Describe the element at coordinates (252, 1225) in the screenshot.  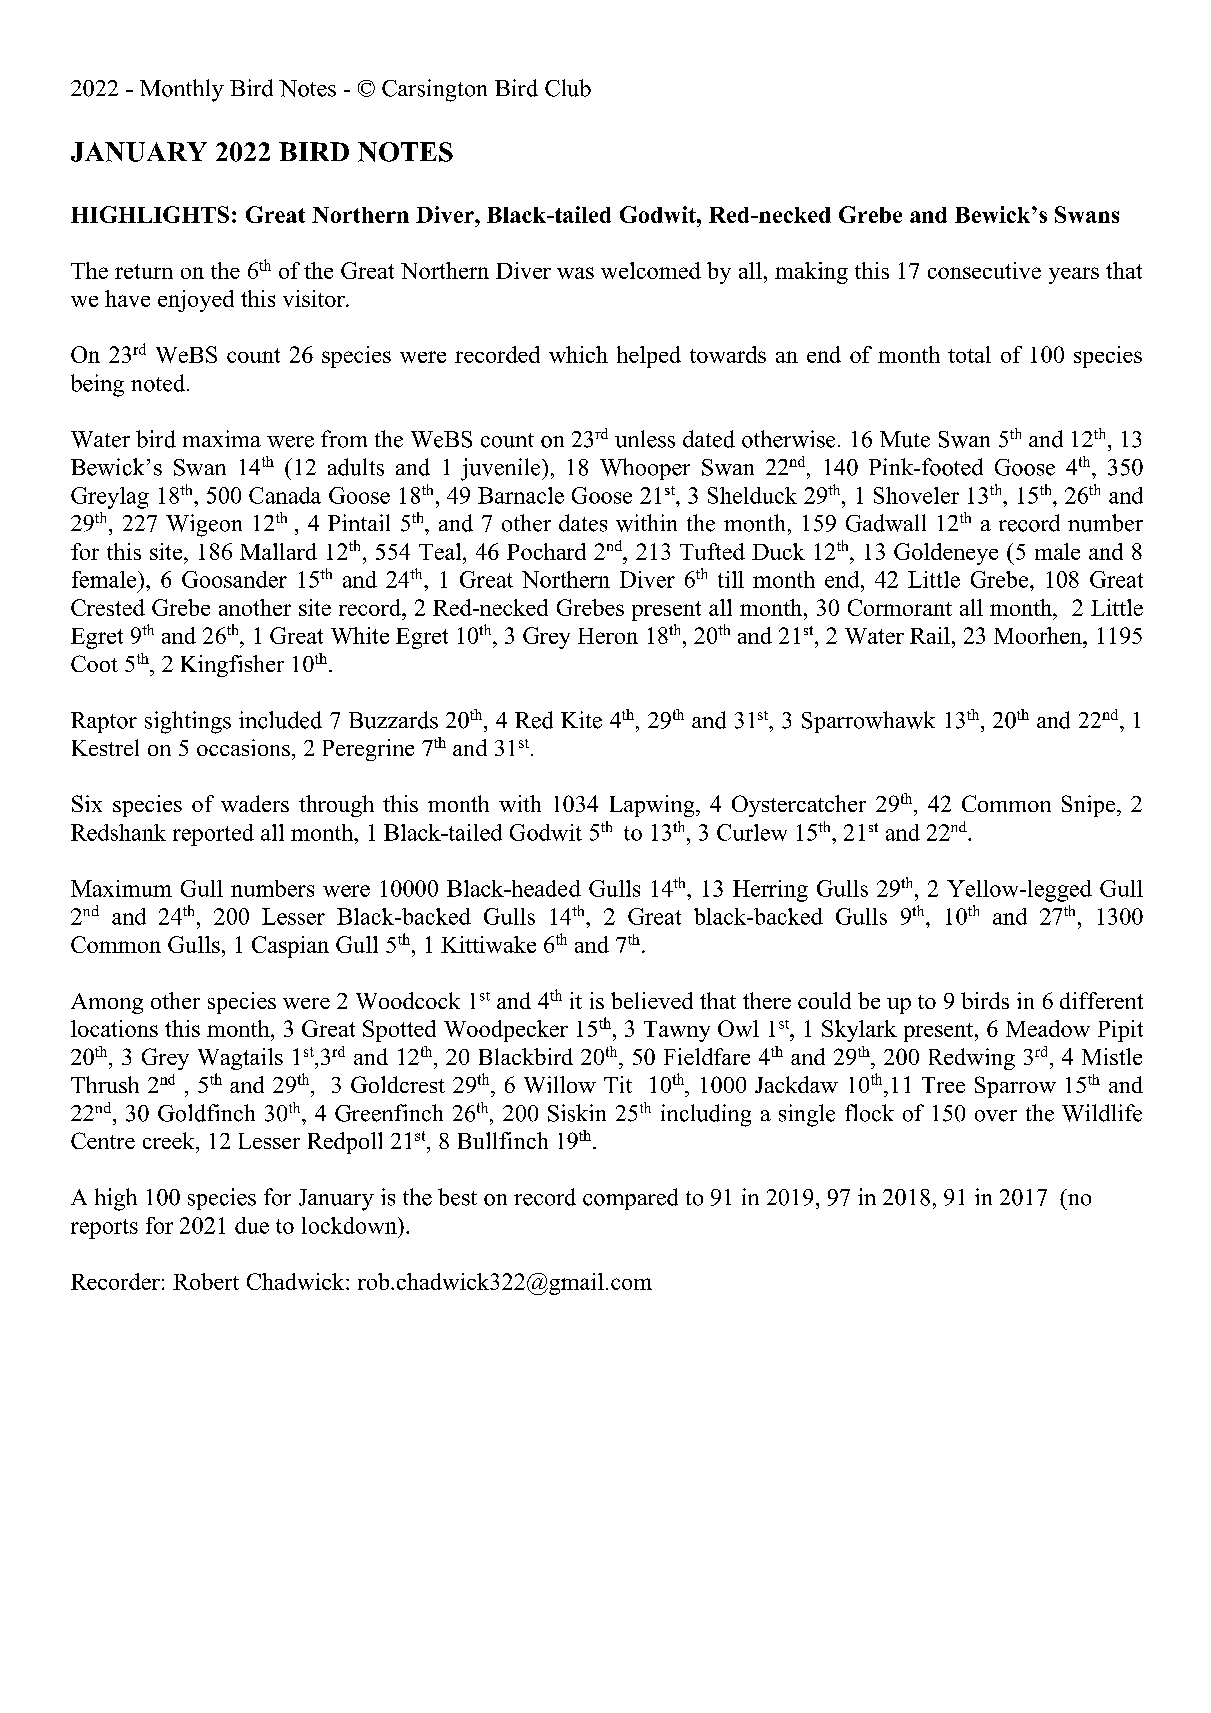
I see `due` at that location.
